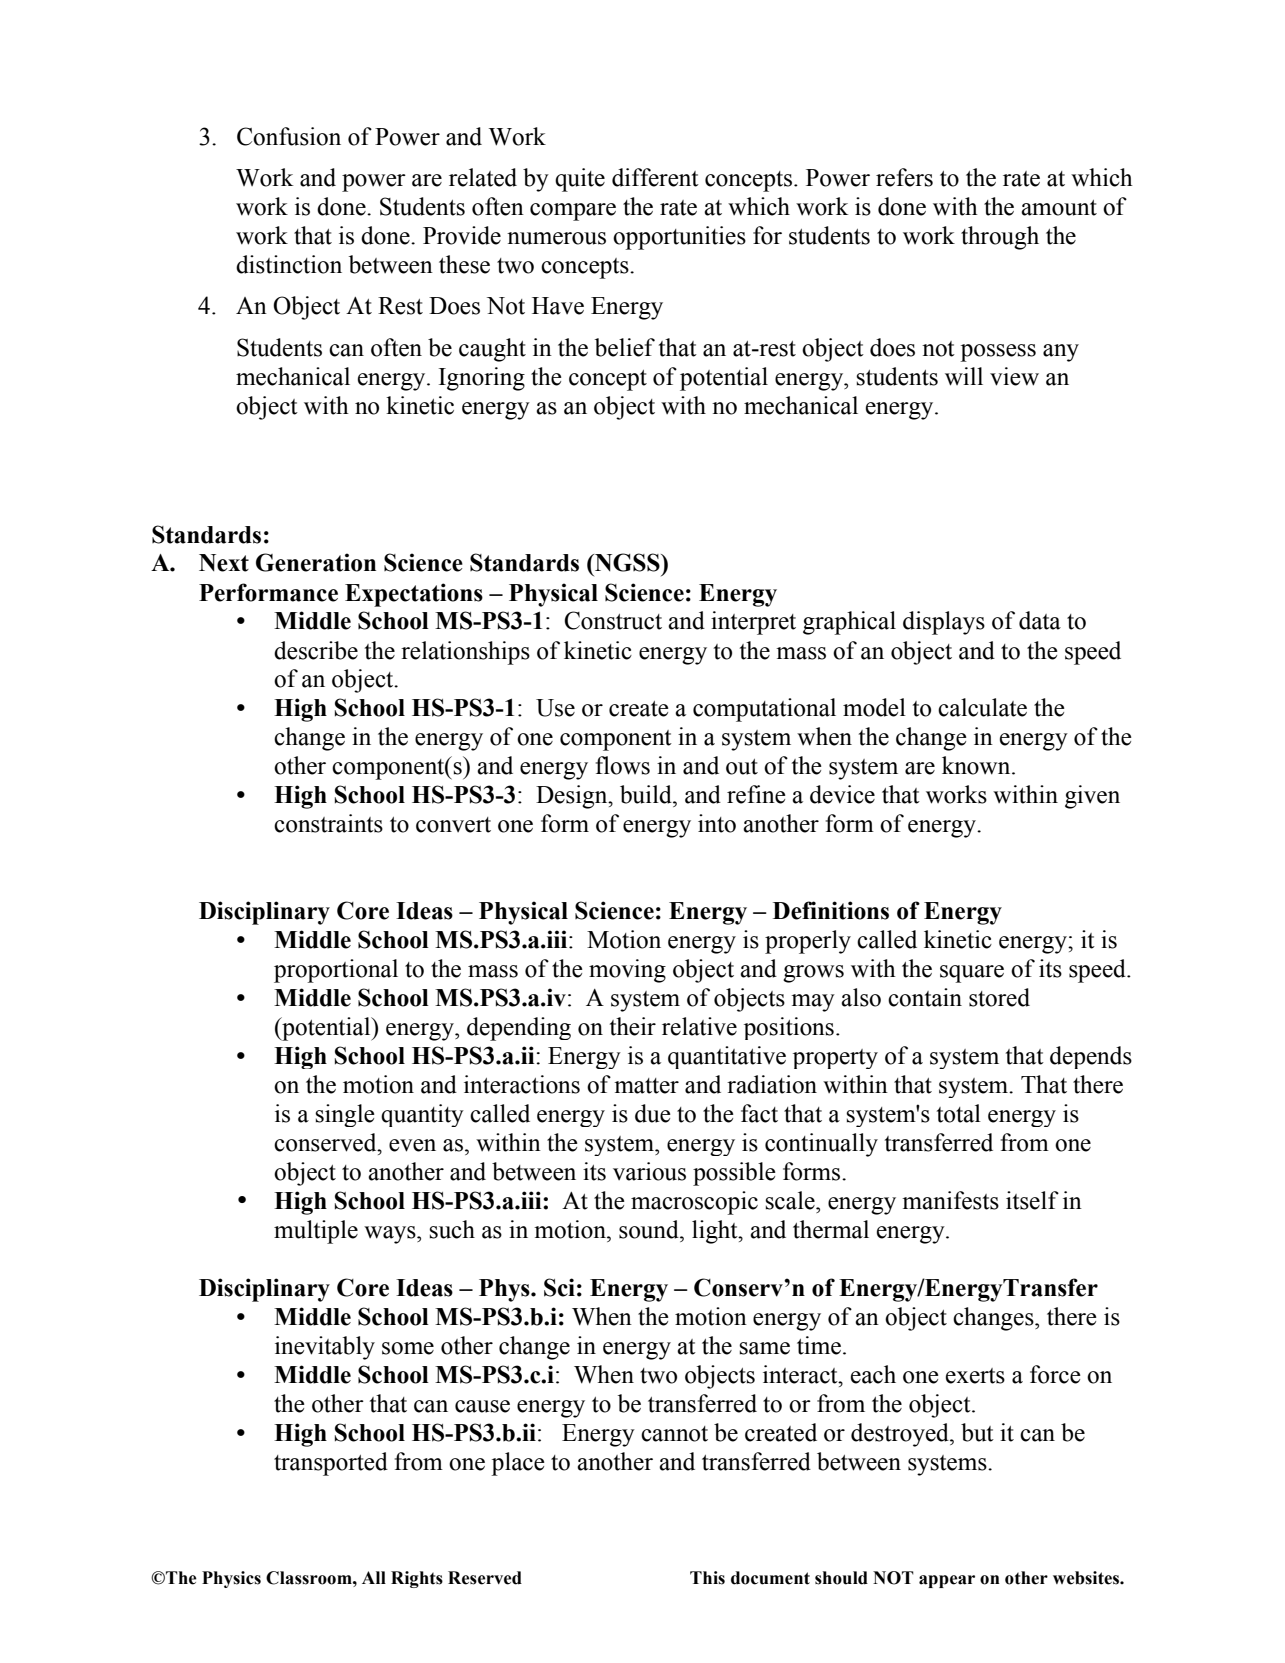 Image resolution: width=1285 pixels, height=1663 pixels. What do you see at coordinates (331, 1464) in the screenshot?
I see `transported` at bounding box center [331, 1464].
